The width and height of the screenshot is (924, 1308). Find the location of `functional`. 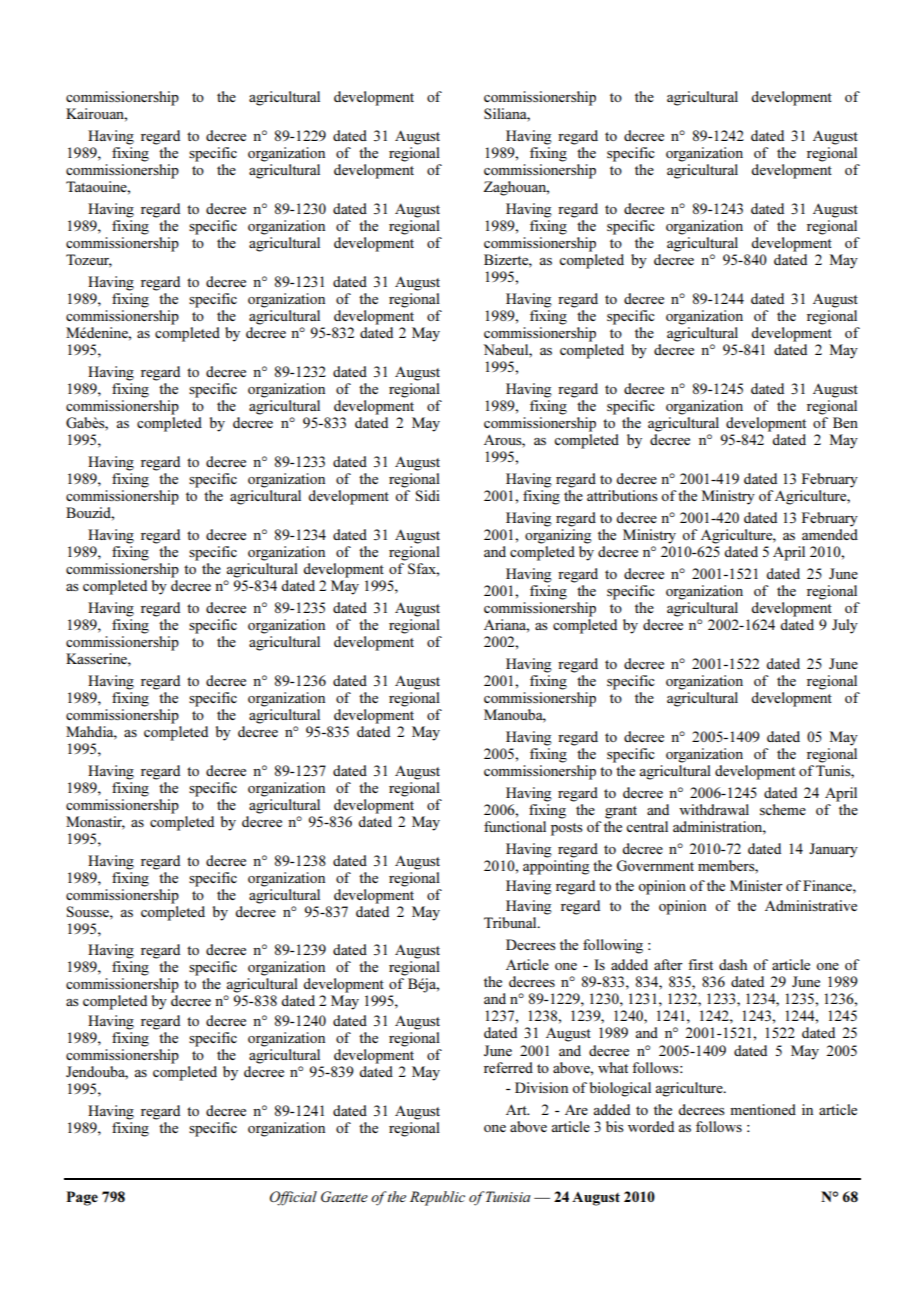

functional is located at coordinates (515, 826).
